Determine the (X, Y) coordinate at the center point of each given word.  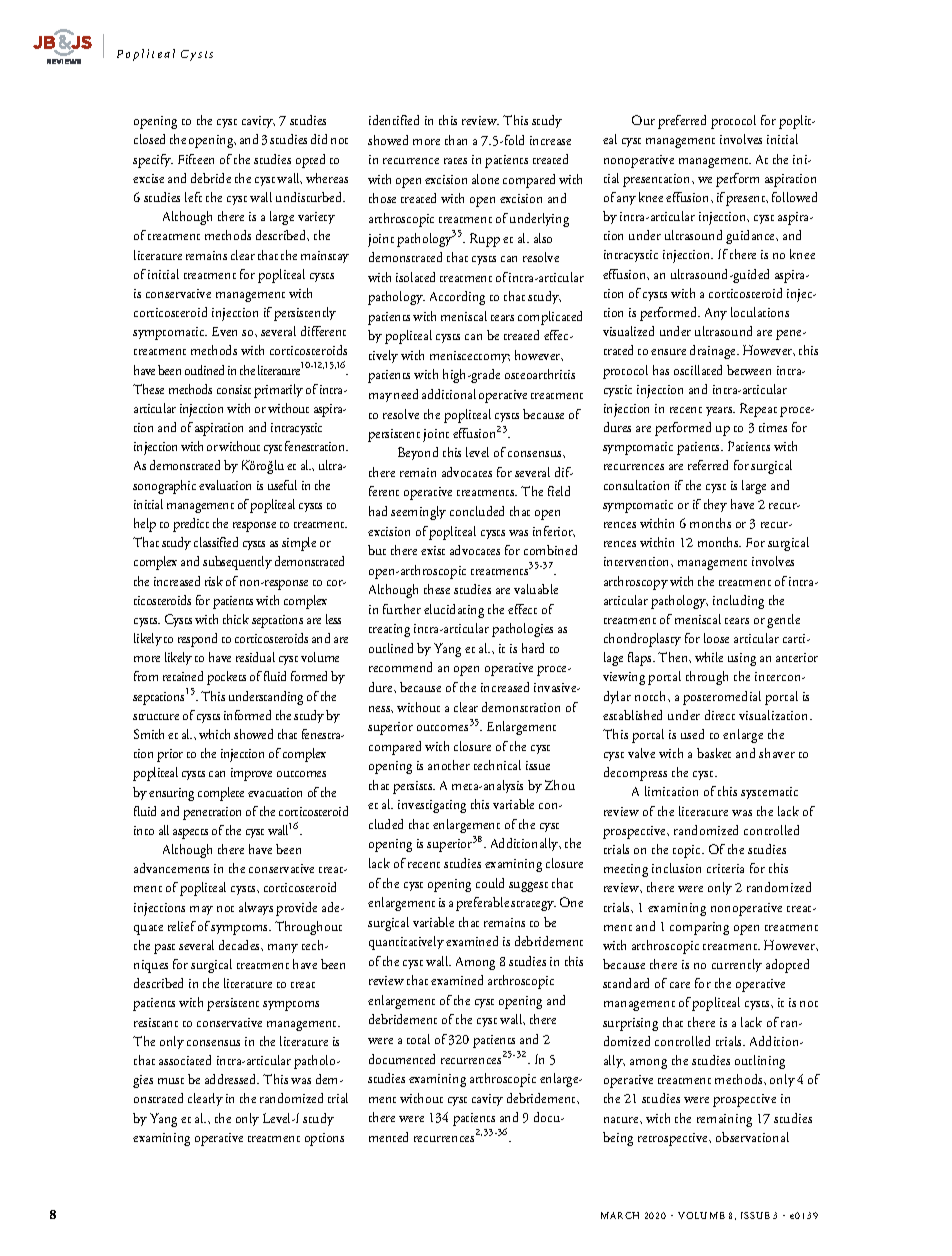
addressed (232, 1079)
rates (455, 161)
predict (191, 525)
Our (643, 120)
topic (688, 851)
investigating (432, 806)
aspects (190, 834)
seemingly (418, 513)
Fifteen (196, 159)
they (715, 505)
